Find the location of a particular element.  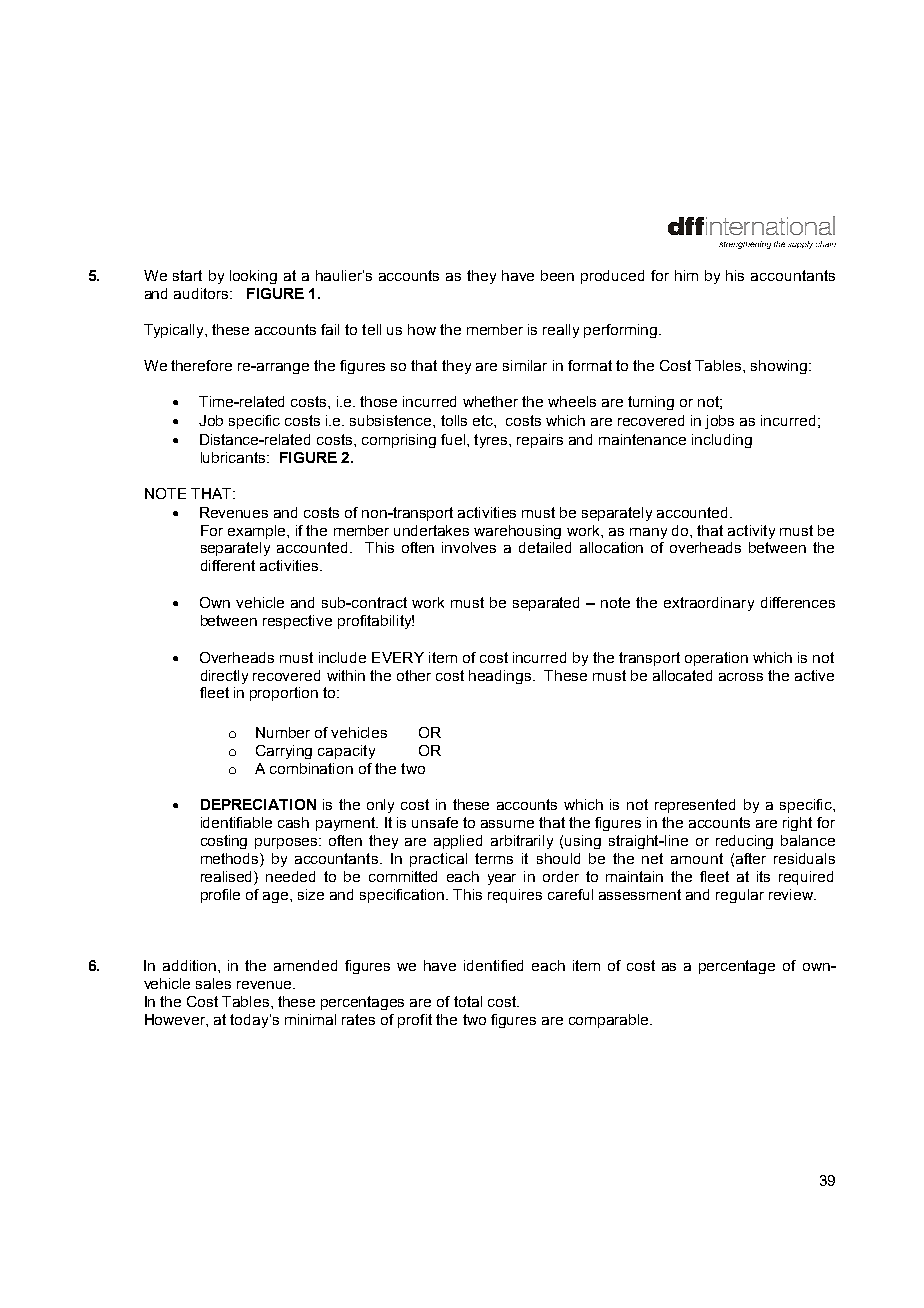

been is located at coordinates (557, 275).
